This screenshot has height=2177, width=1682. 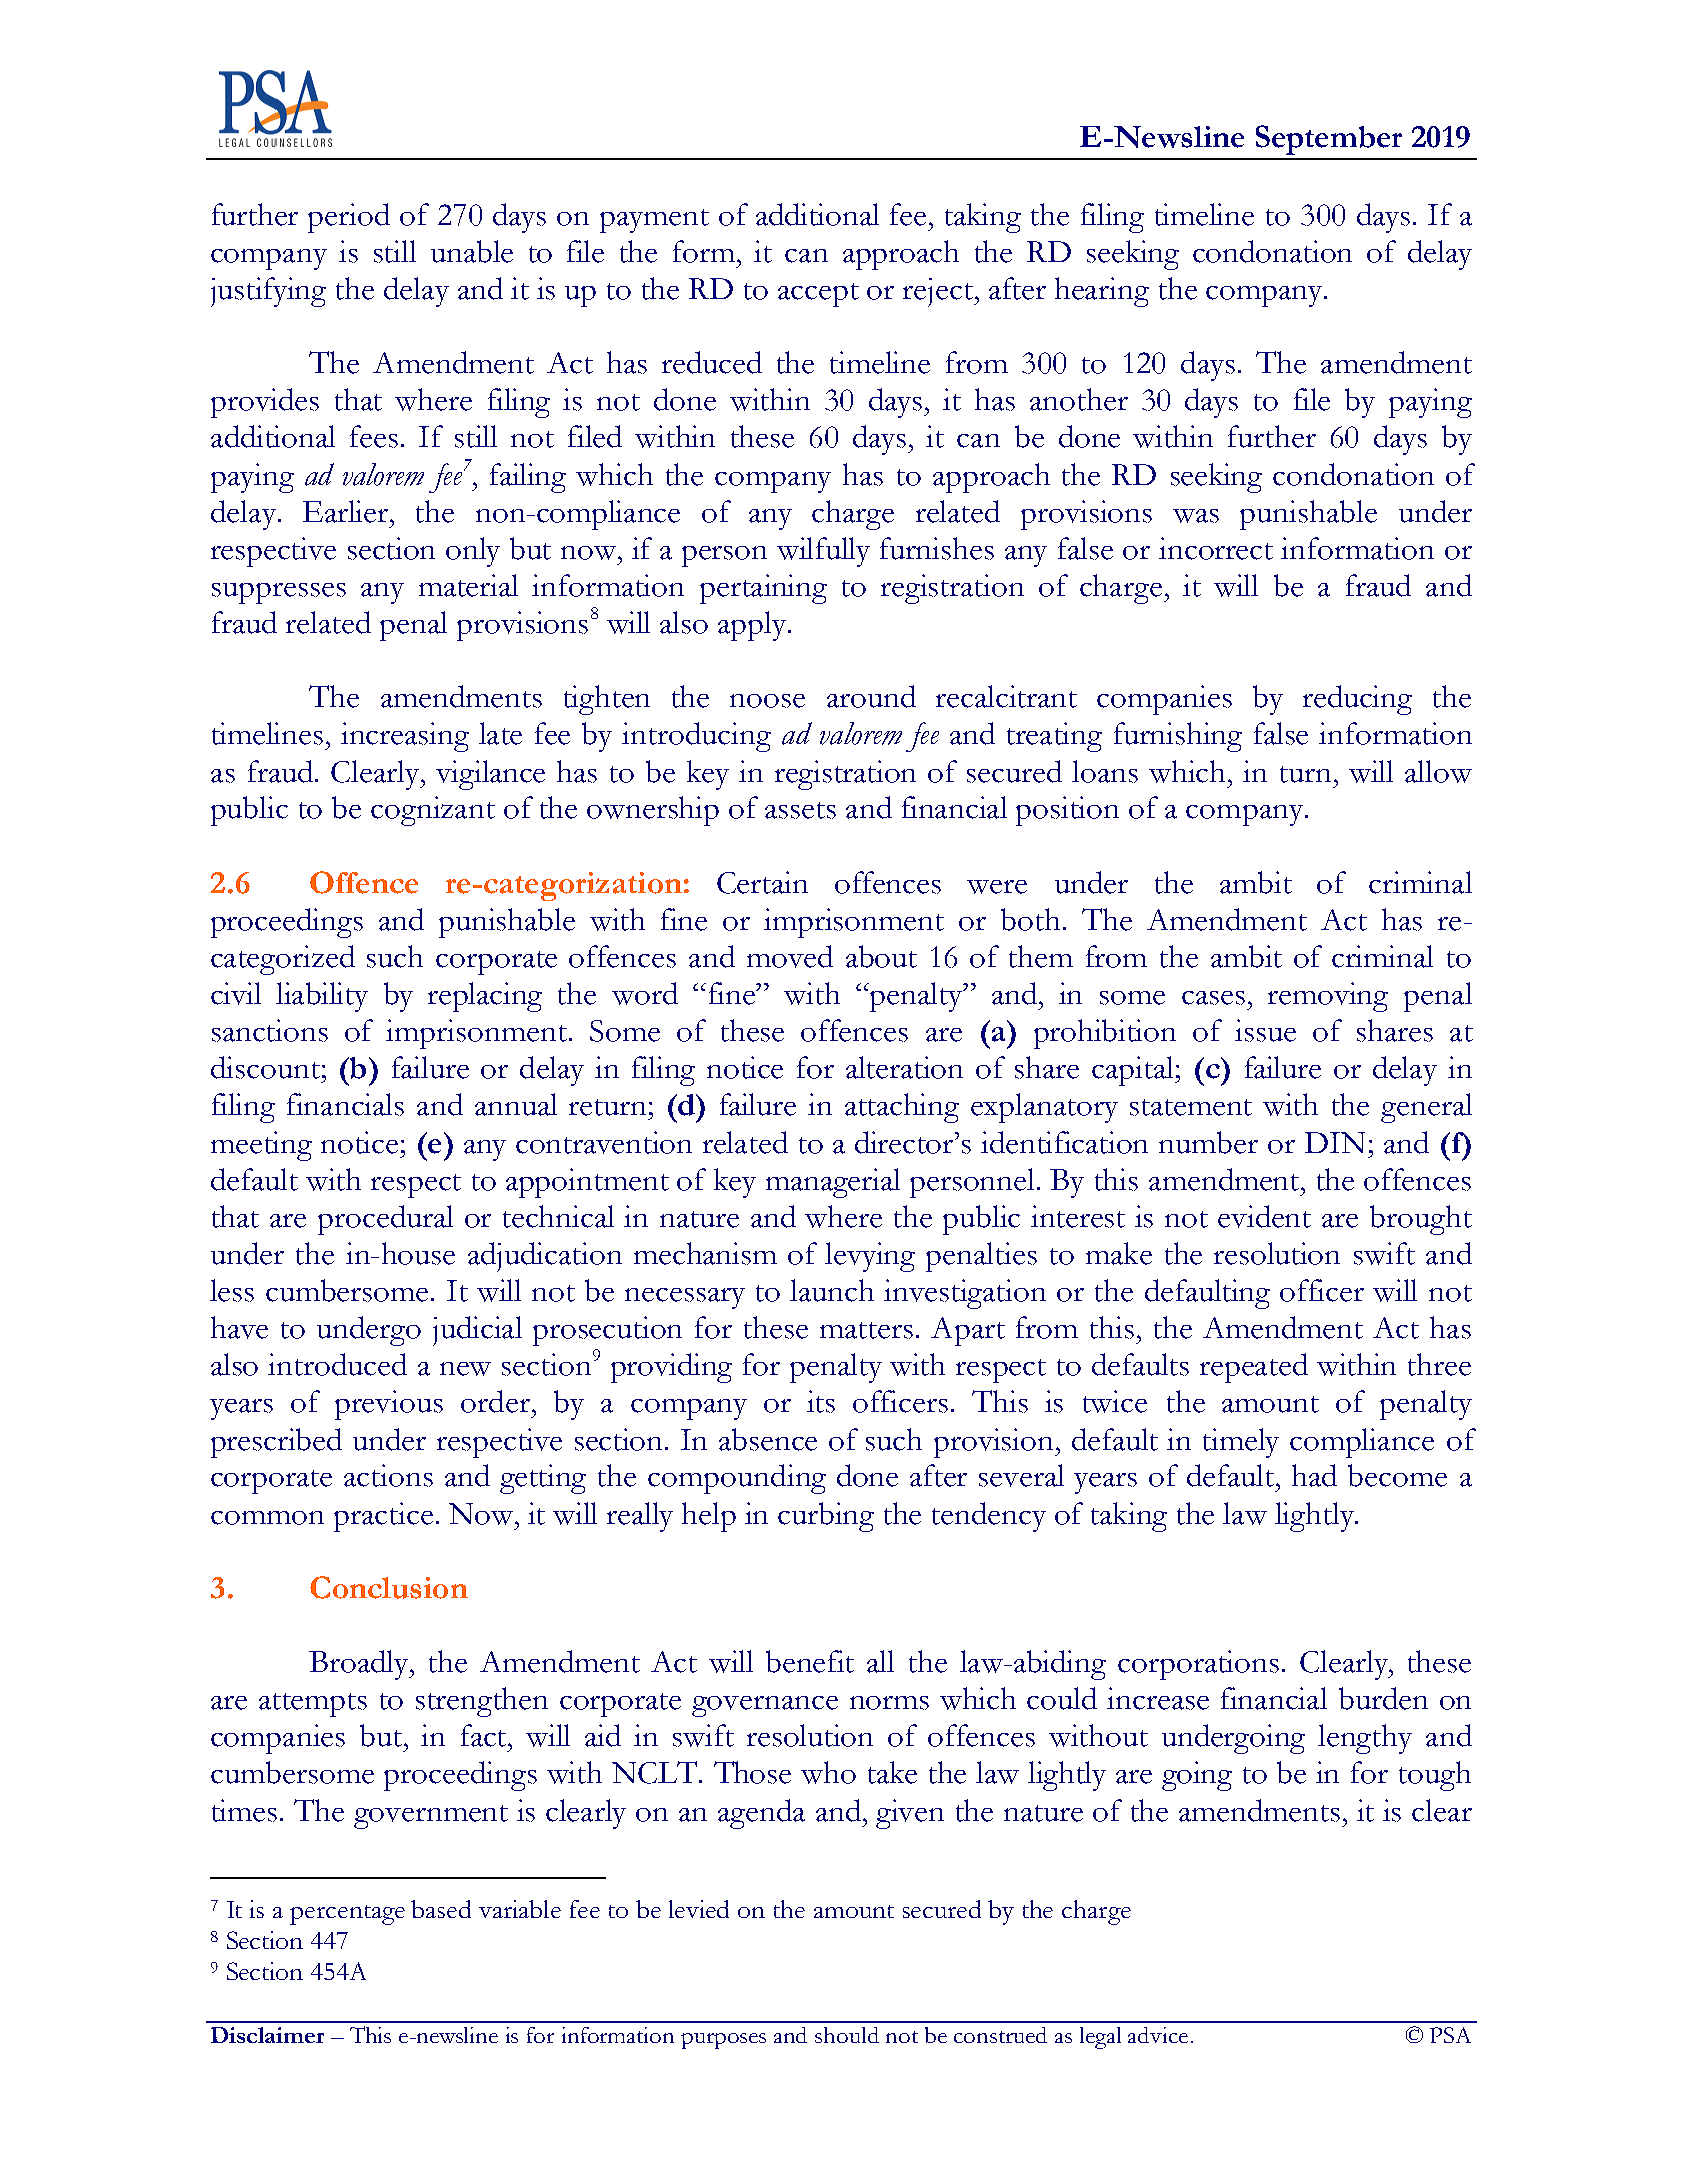 I want to click on incorrect, so click(x=1216, y=548).
